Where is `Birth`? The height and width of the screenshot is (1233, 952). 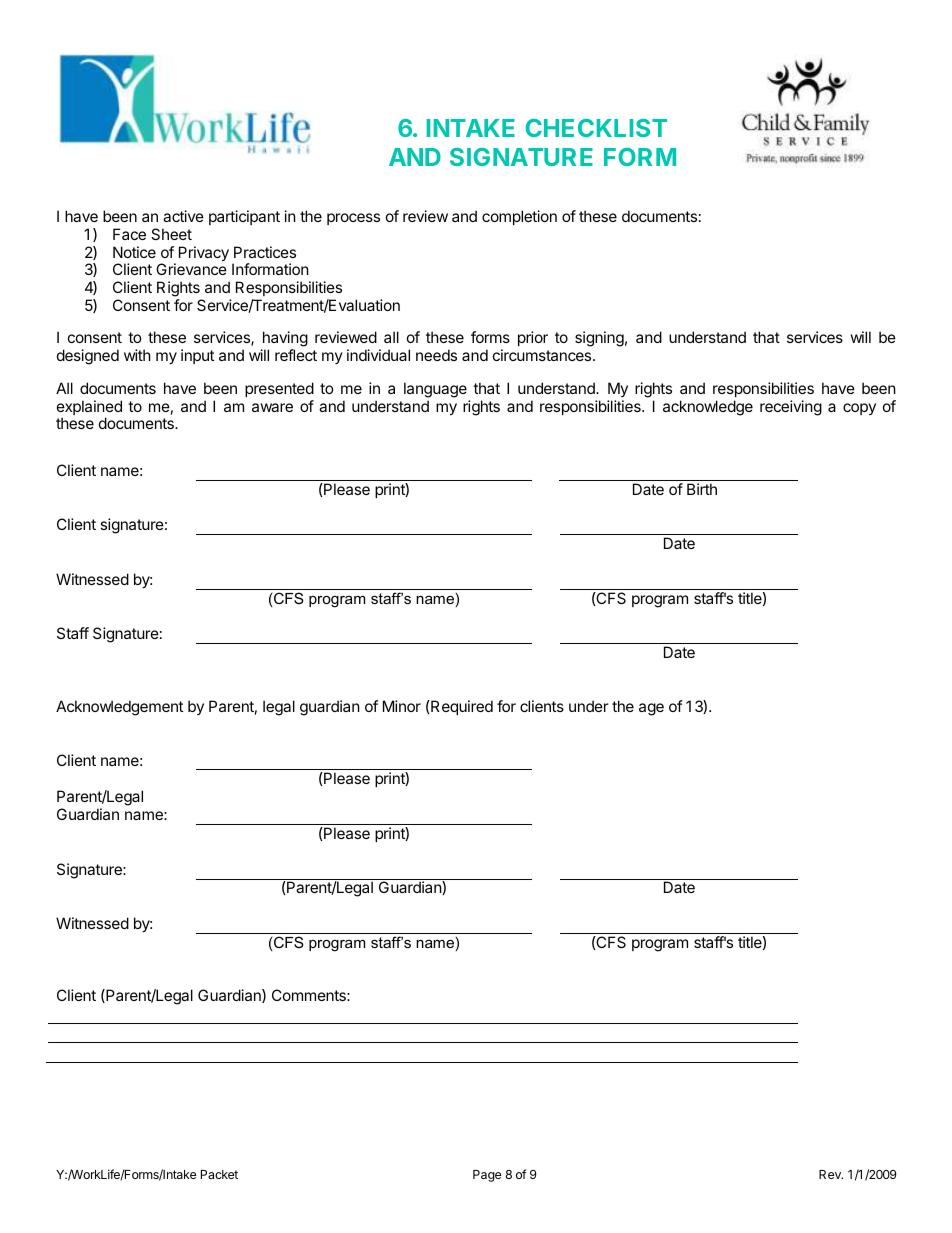 Birth is located at coordinates (702, 489).
